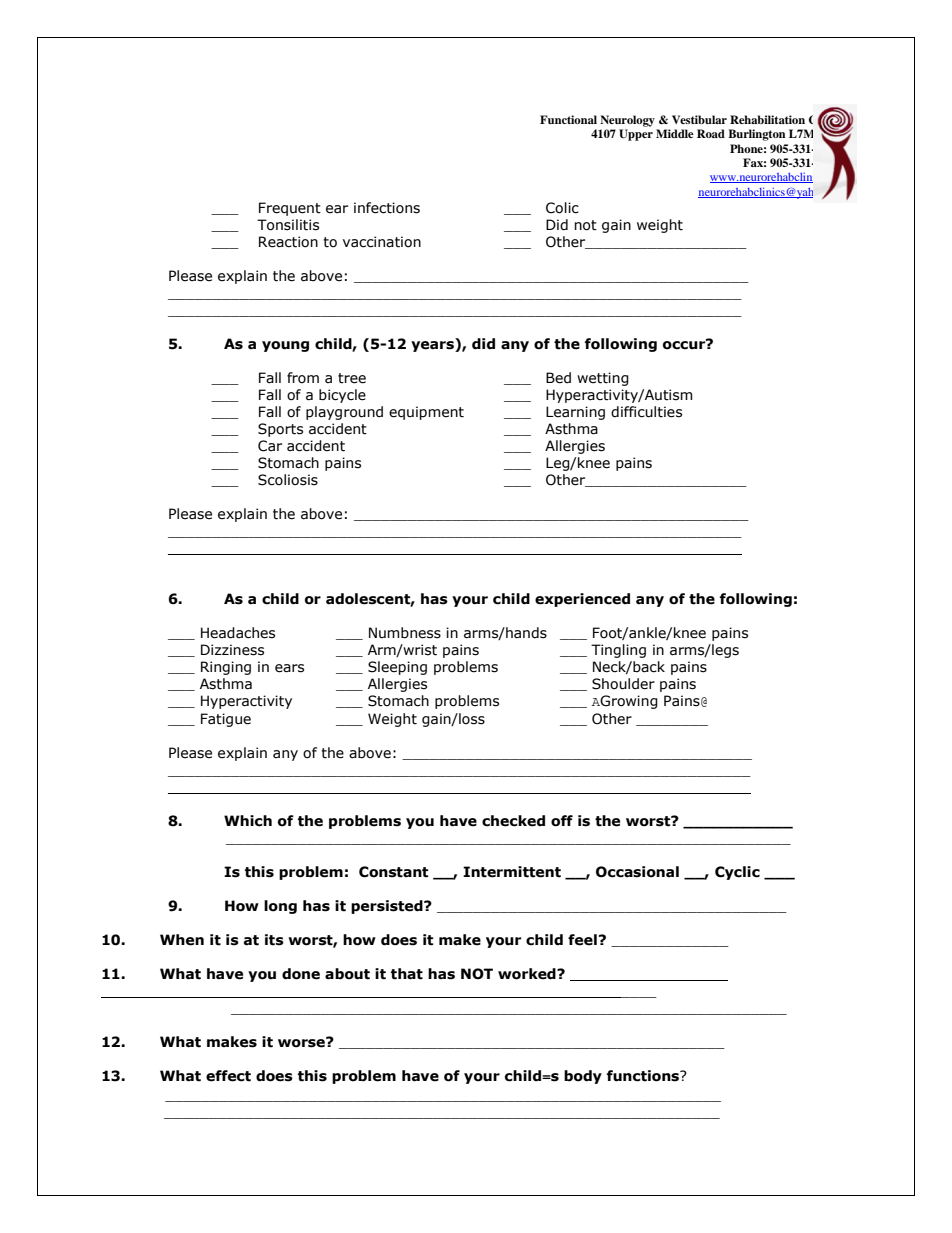 This document has height=1233, width=952. What do you see at coordinates (623, 684) in the document?
I see `Shoulder` at bounding box center [623, 684].
